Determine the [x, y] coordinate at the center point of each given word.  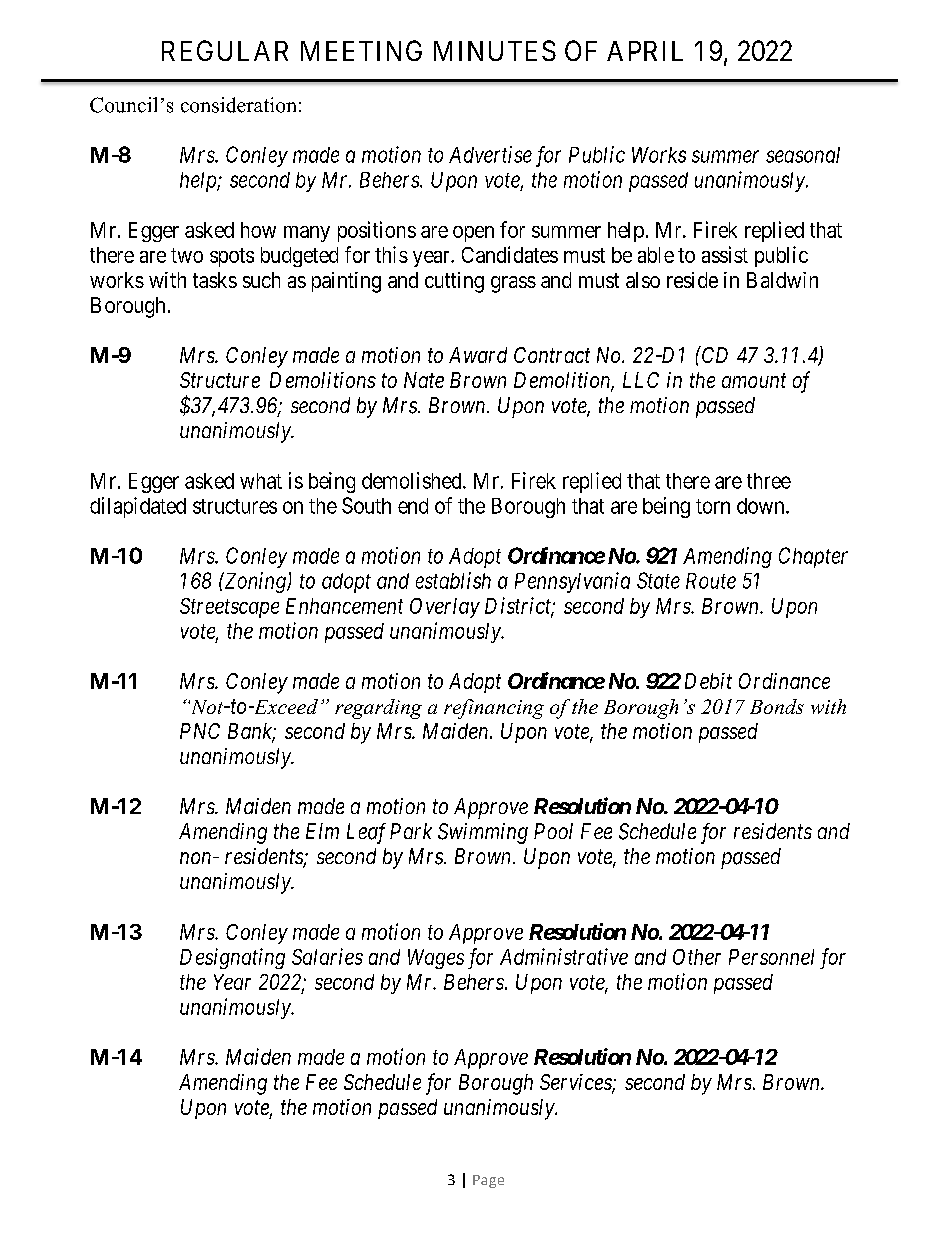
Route [711, 581]
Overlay [445, 608]
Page [488, 1181]
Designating [232, 958]
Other [697, 957]
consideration [238, 105]
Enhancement [344, 606]
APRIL [645, 51]
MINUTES [495, 50]
